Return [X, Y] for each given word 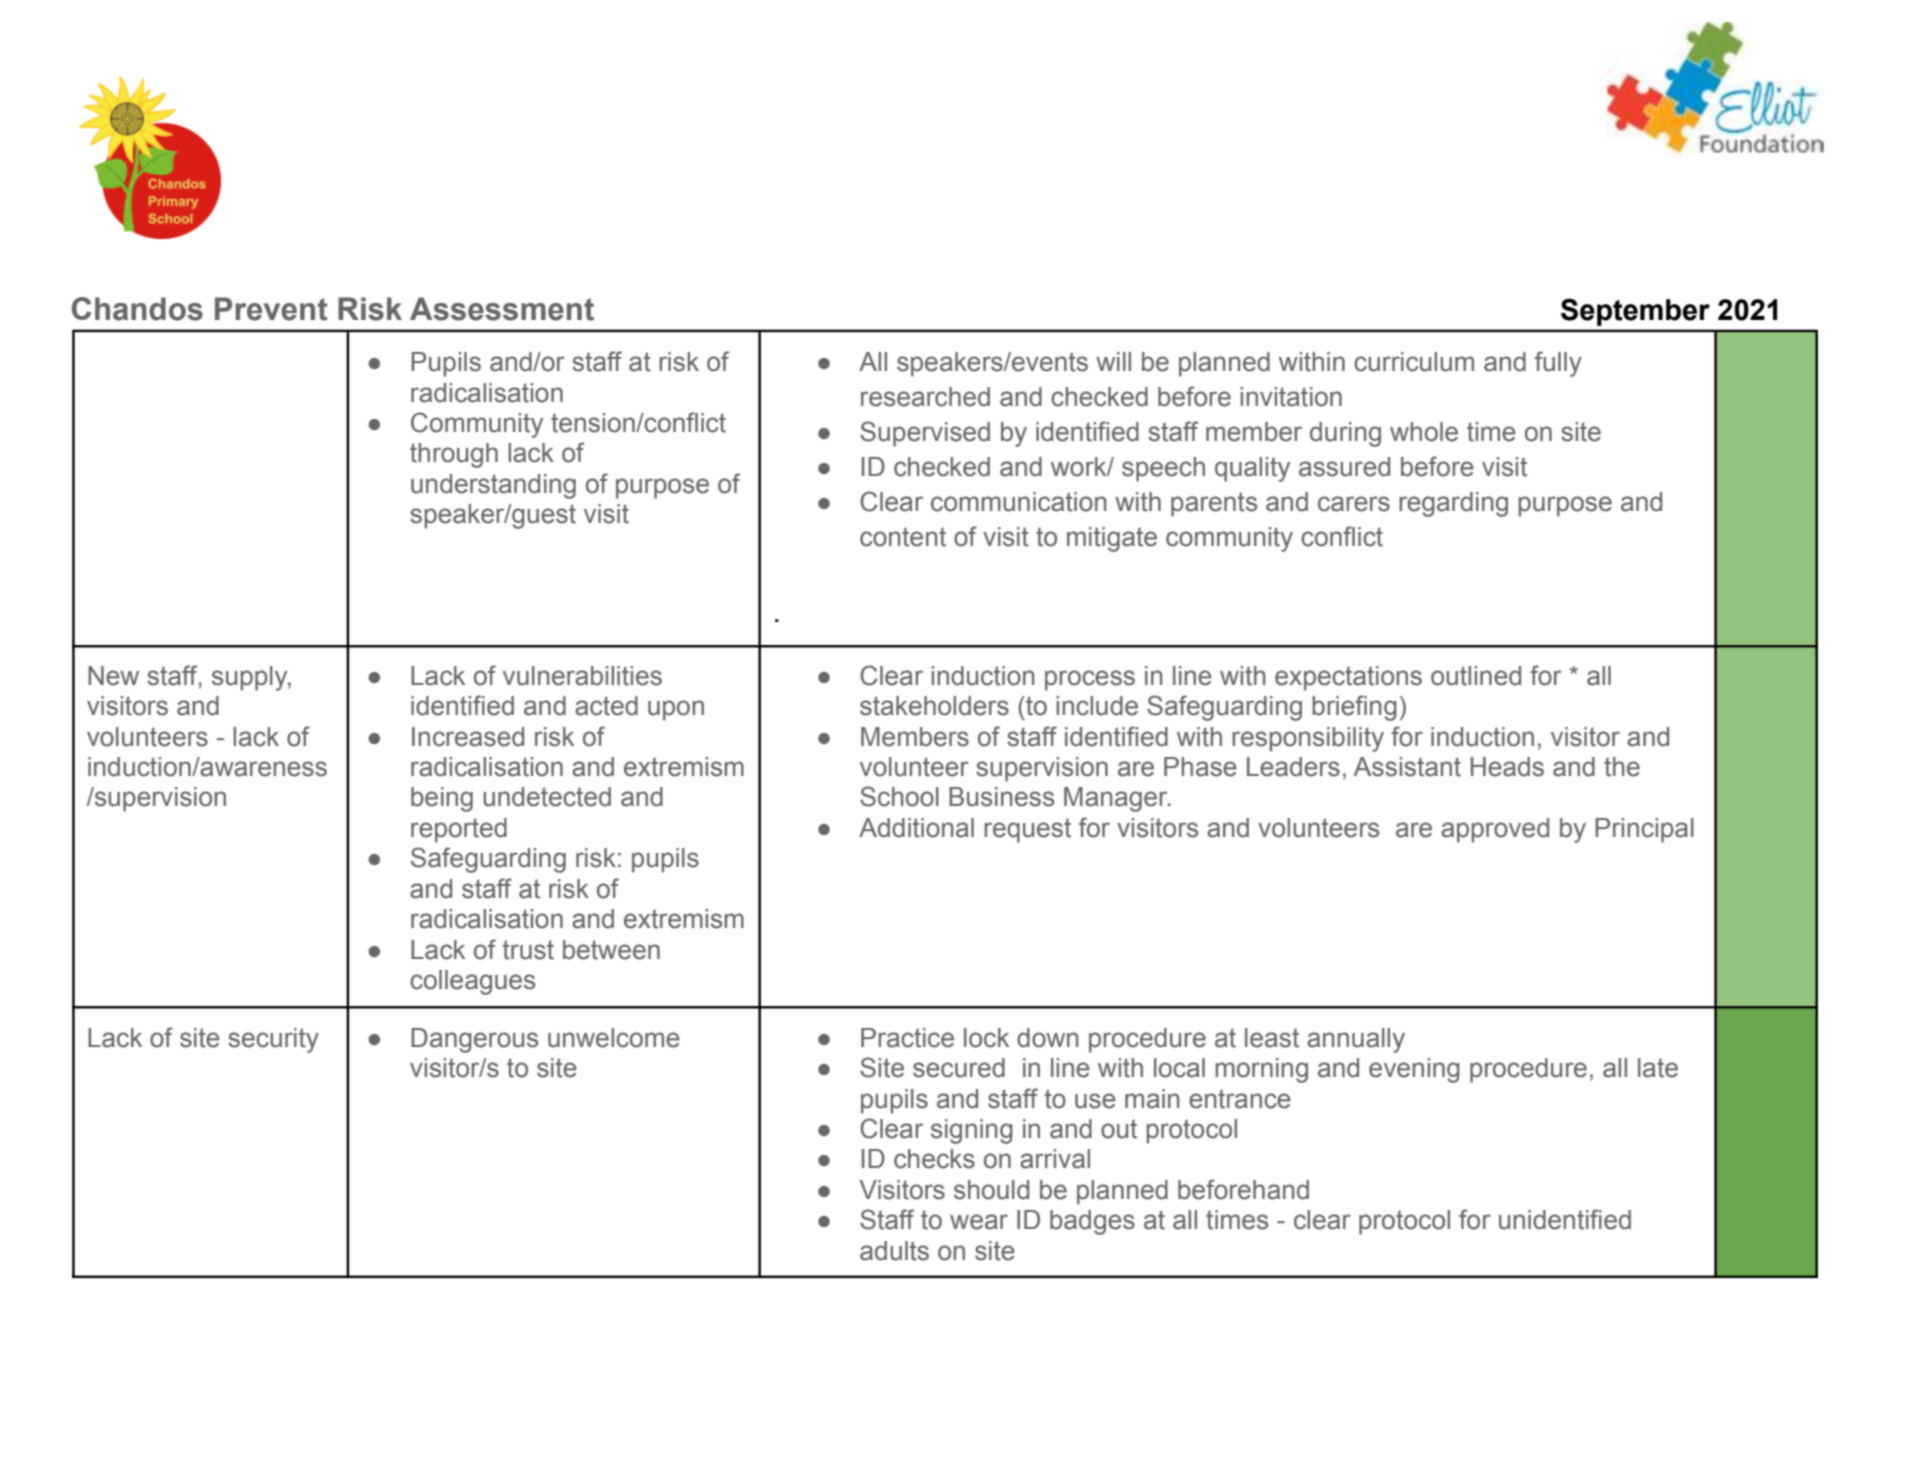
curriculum [1414, 362]
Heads [1507, 767]
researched [925, 397]
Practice [907, 1038]
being [442, 799]
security [273, 1040]
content [903, 537]
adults [894, 1251]
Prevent [271, 309]
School [899, 796]
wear [979, 1222]
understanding [493, 486]
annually [1356, 1040]
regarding [1453, 504]
